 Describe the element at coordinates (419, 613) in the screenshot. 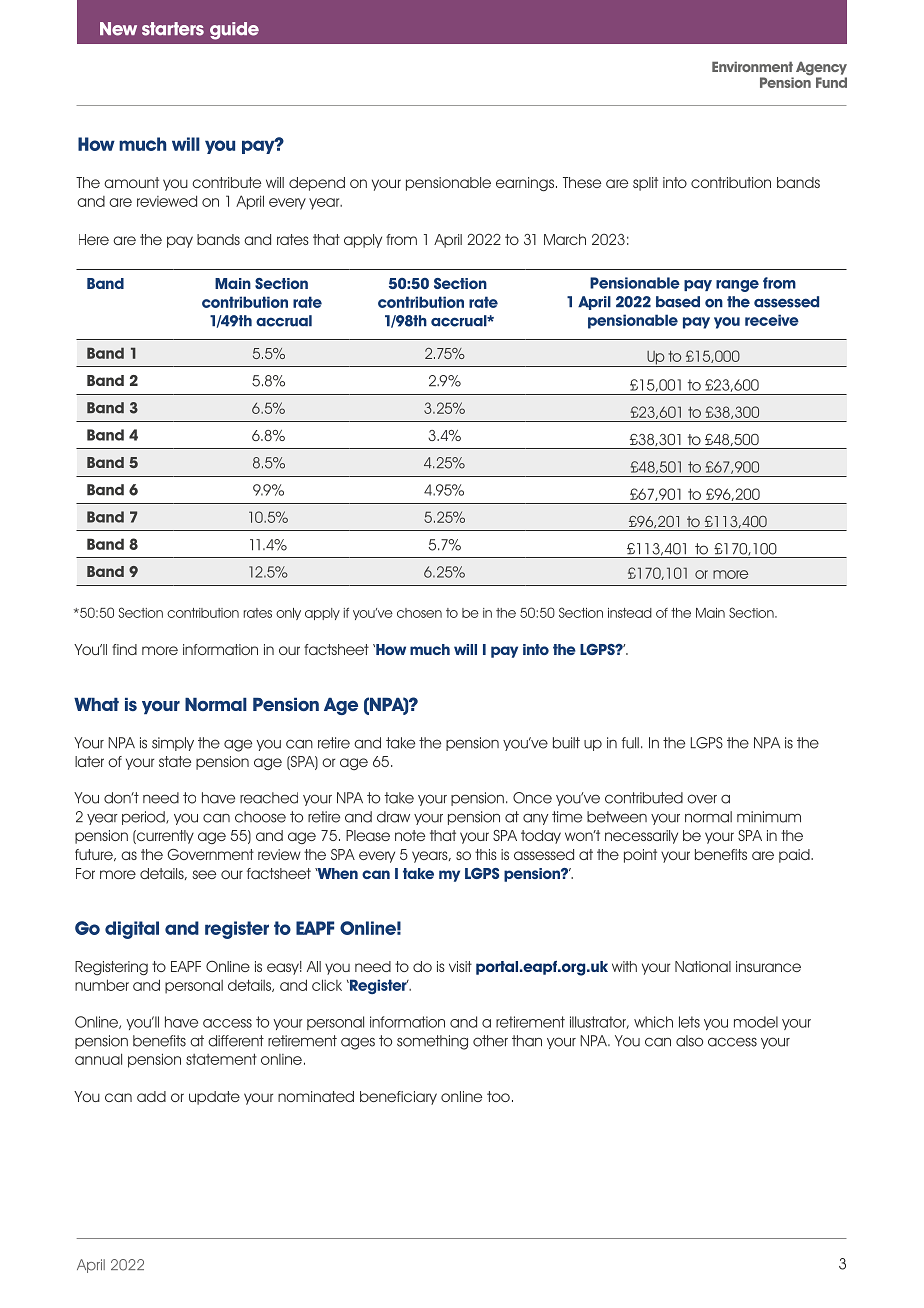

I see `chosen` at that location.
